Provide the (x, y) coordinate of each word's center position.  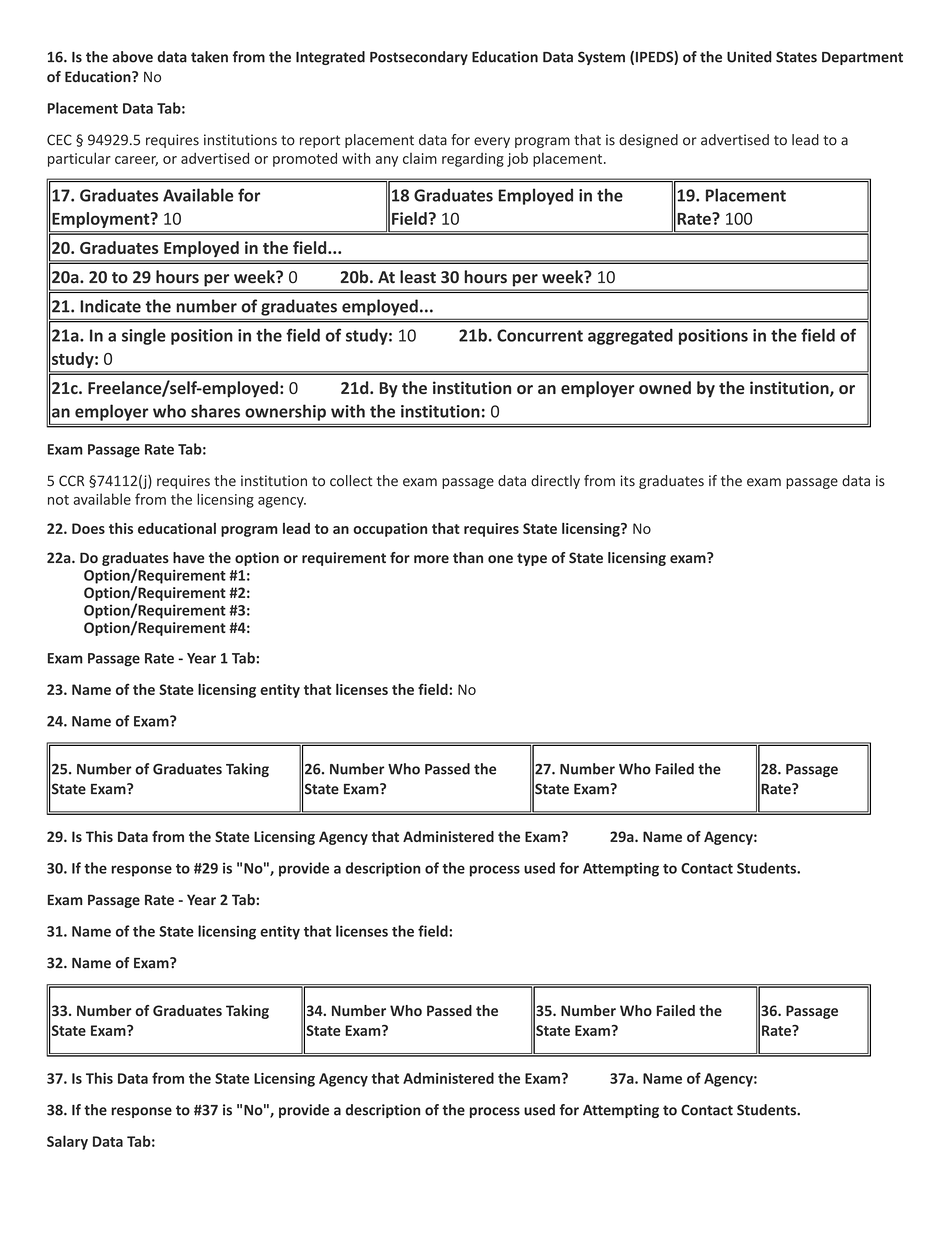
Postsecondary (419, 58)
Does (88, 528)
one (500, 559)
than (468, 558)
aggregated (630, 336)
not (58, 500)
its (628, 481)
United (749, 57)
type (532, 559)
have (189, 558)
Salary (67, 1142)
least (418, 277)
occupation (390, 530)
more (431, 559)
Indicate (110, 306)
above (132, 57)
